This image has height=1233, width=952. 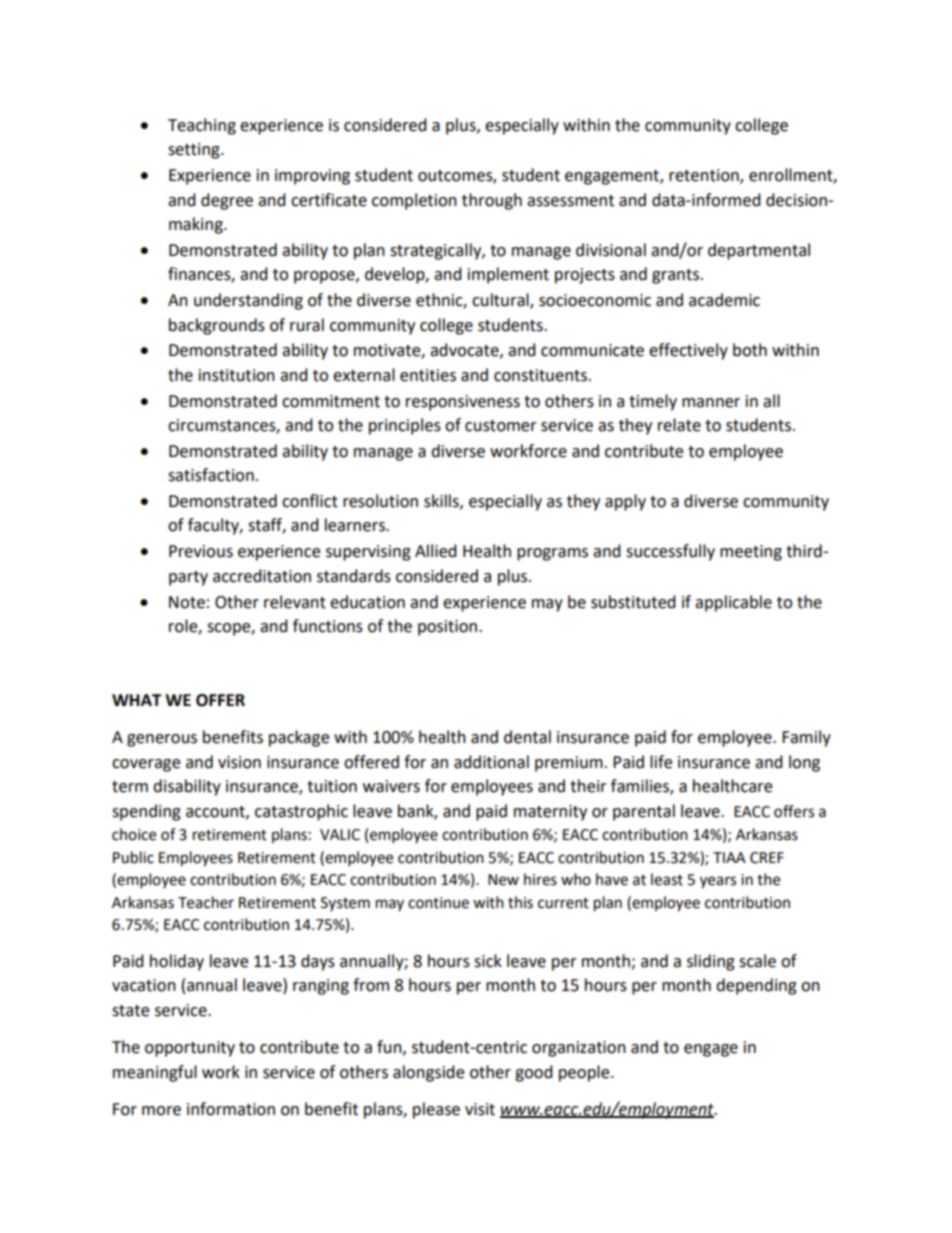 I want to click on information, so click(x=231, y=1109).
